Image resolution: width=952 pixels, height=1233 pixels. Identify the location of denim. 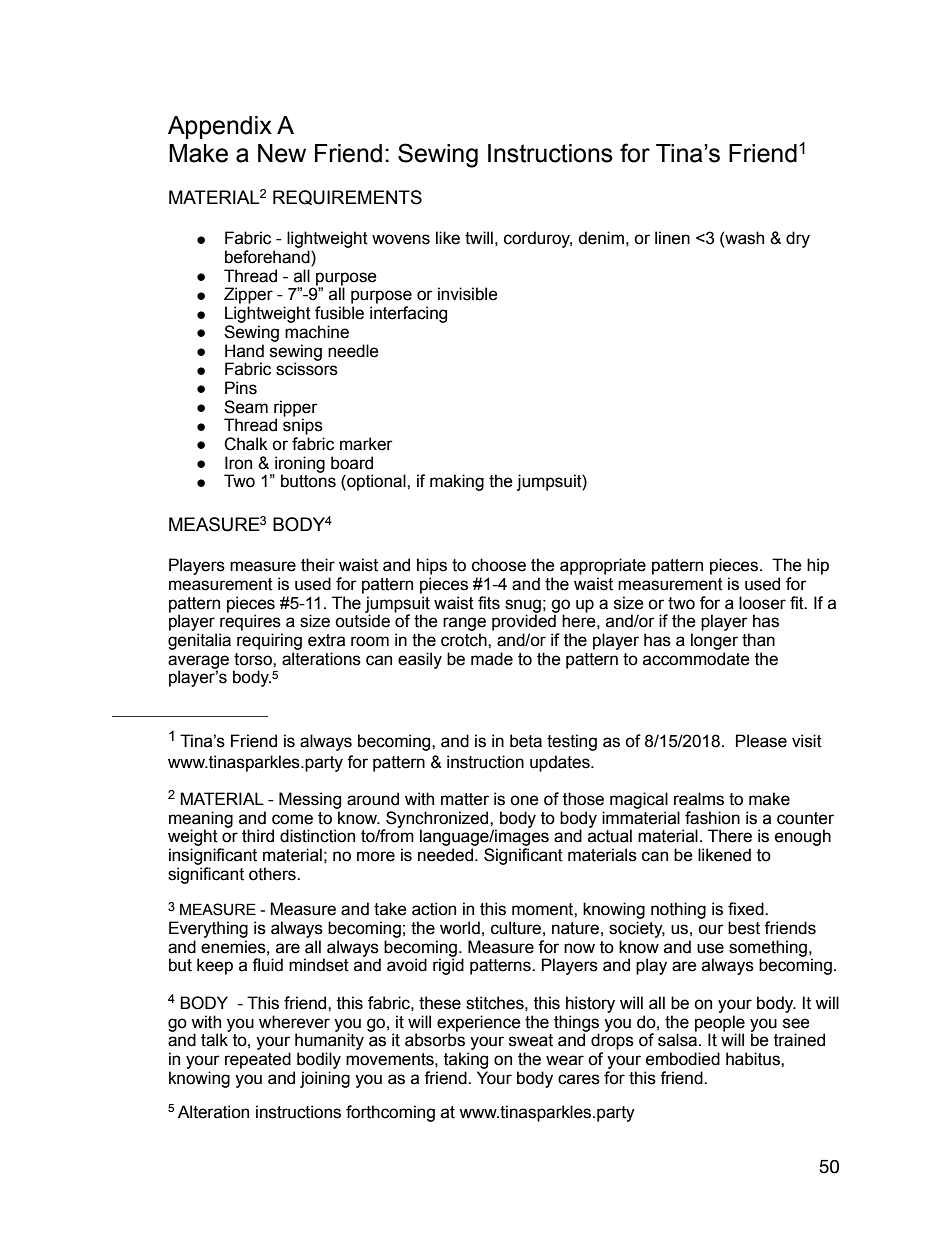
(601, 238).
